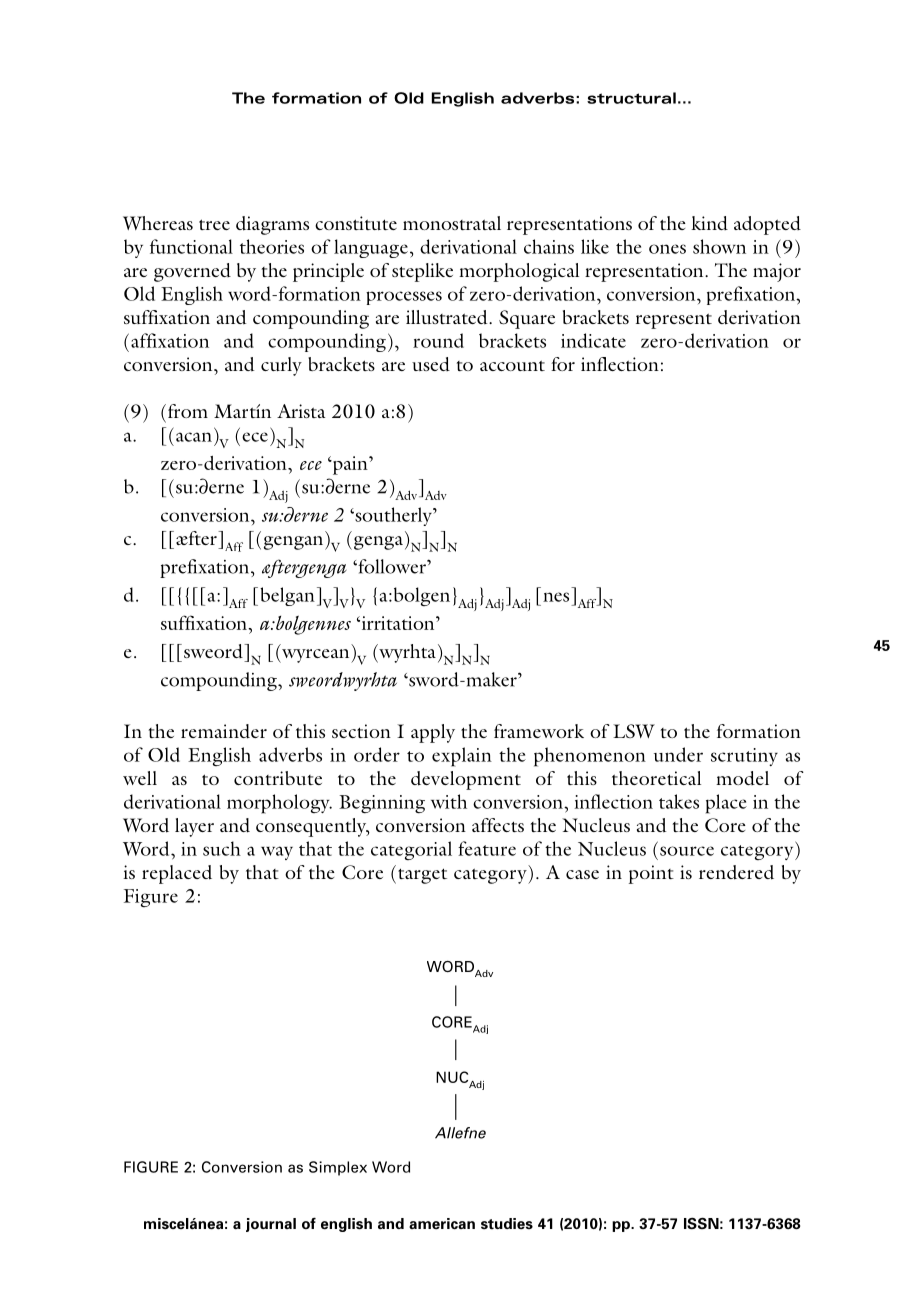  What do you see at coordinates (356, 223) in the screenshot?
I see `constitute` at bounding box center [356, 223].
